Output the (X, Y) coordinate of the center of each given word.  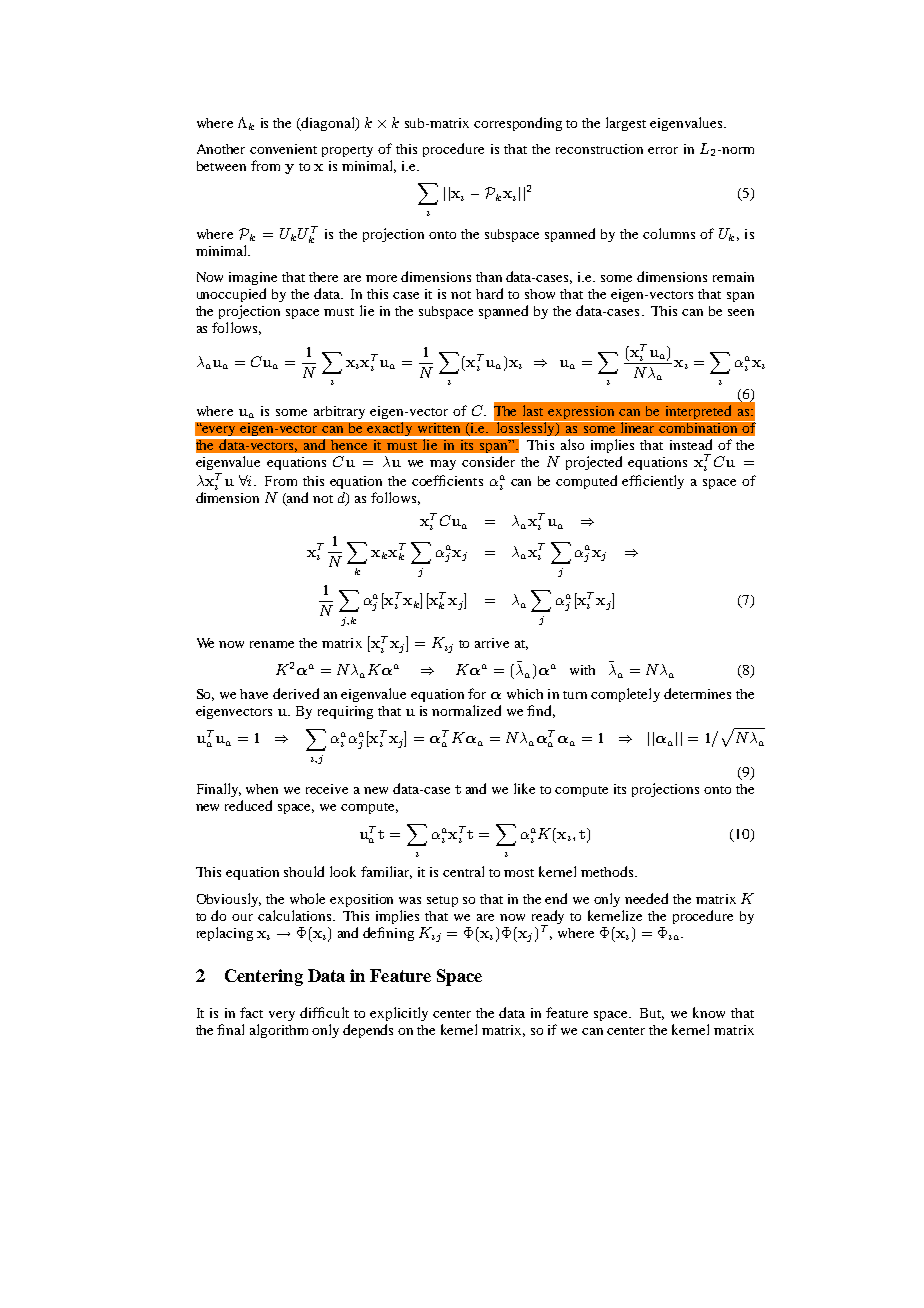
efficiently (653, 482)
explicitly (399, 1014)
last (533, 410)
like (524, 788)
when (262, 789)
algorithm (279, 1031)
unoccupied (231, 295)
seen (741, 312)
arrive (492, 643)
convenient (283, 149)
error (663, 150)
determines (697, 693)
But (652, 1014)
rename (272, 644)
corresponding (518, 124)
